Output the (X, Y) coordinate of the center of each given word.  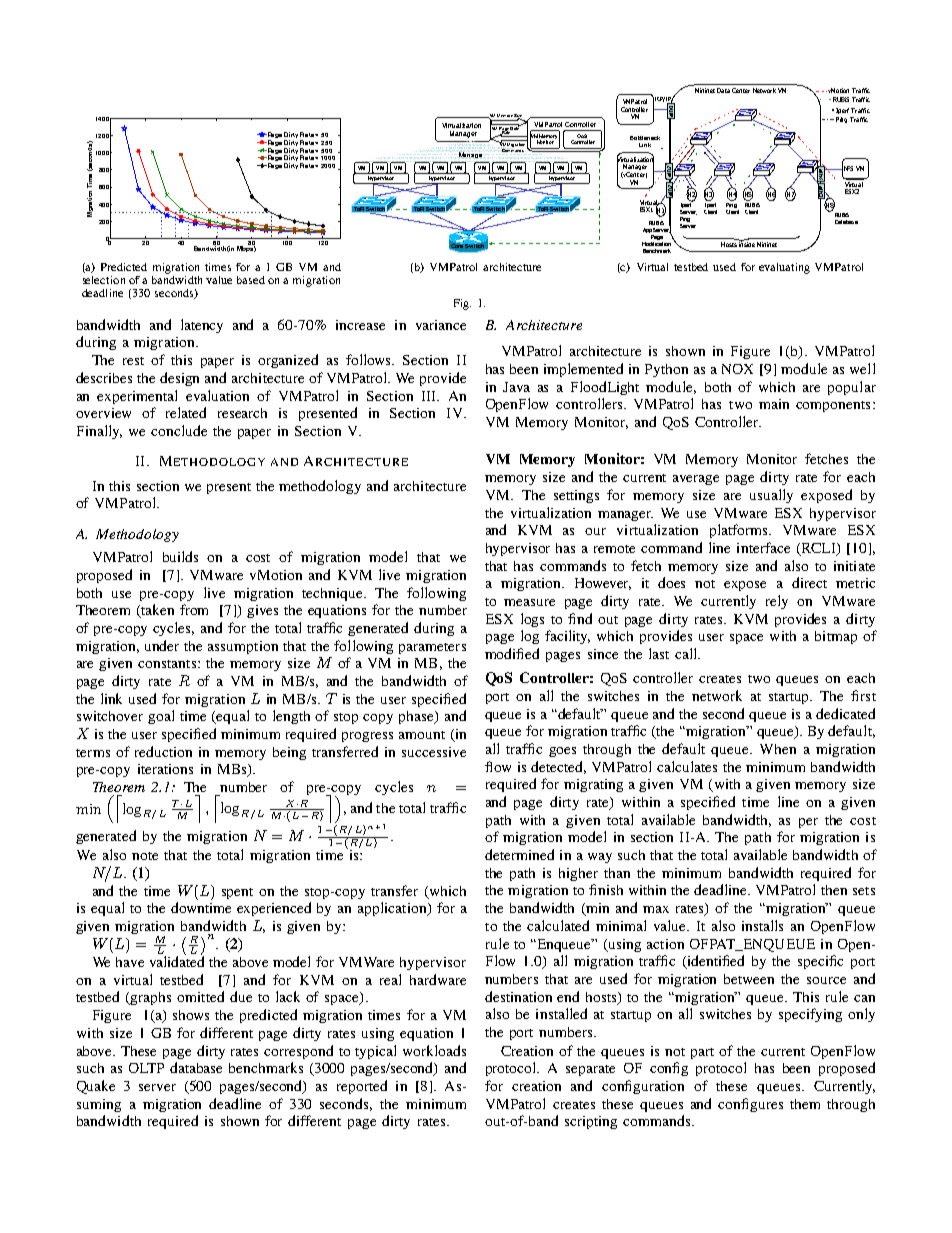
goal (161, 717)
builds (180, 556)
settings (576, 496)
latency (202, 326)
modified (512, 653)
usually (771, 496)
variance (441, 325)
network (717, 695)
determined (519, 854)
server (157, 1087)
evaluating (784, 268)
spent (237, 893)
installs (762, 925)
